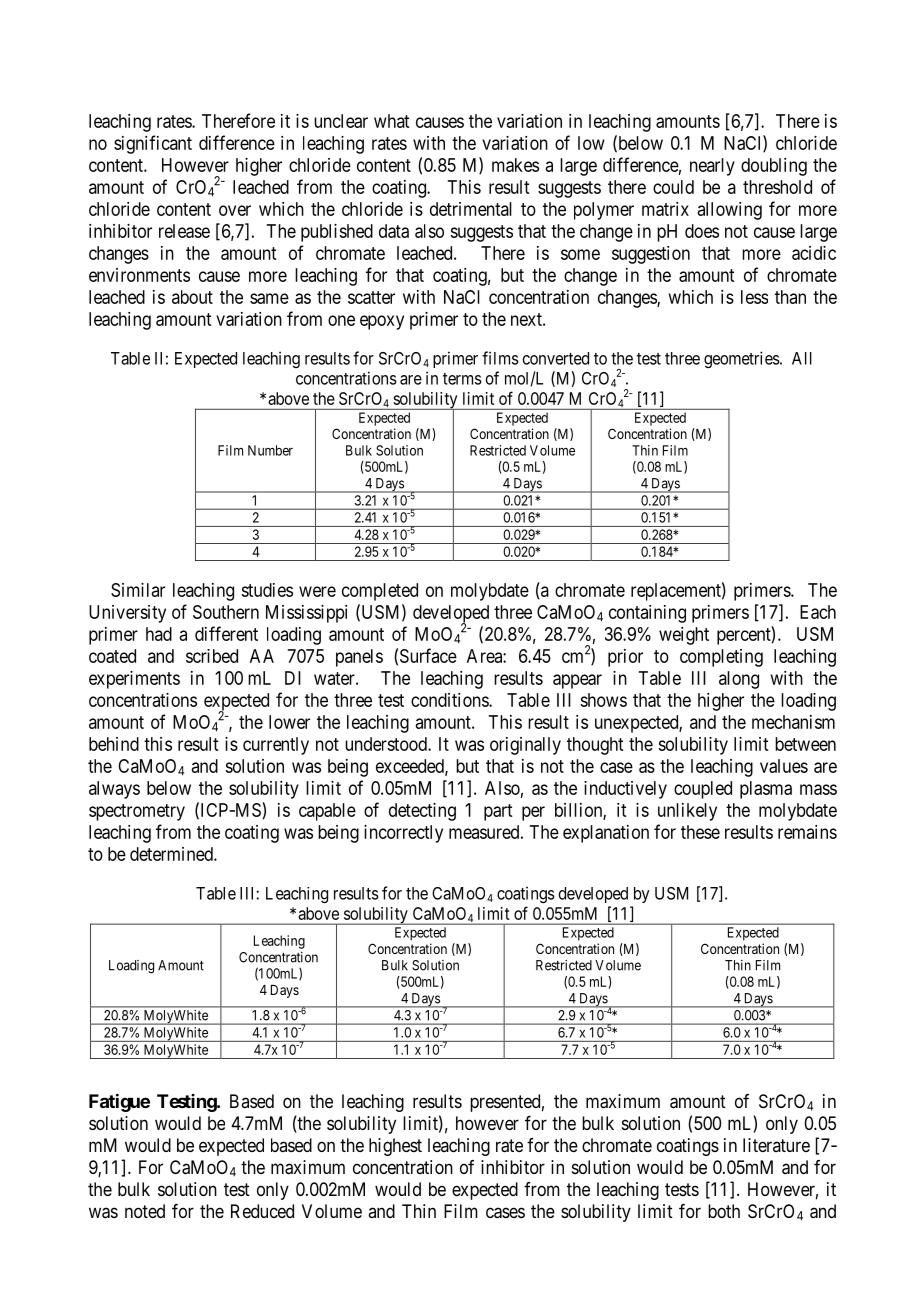  What do you see at coordinates (450, 700) in the image?
I see `conditions` at bounding box center [450, 700].
